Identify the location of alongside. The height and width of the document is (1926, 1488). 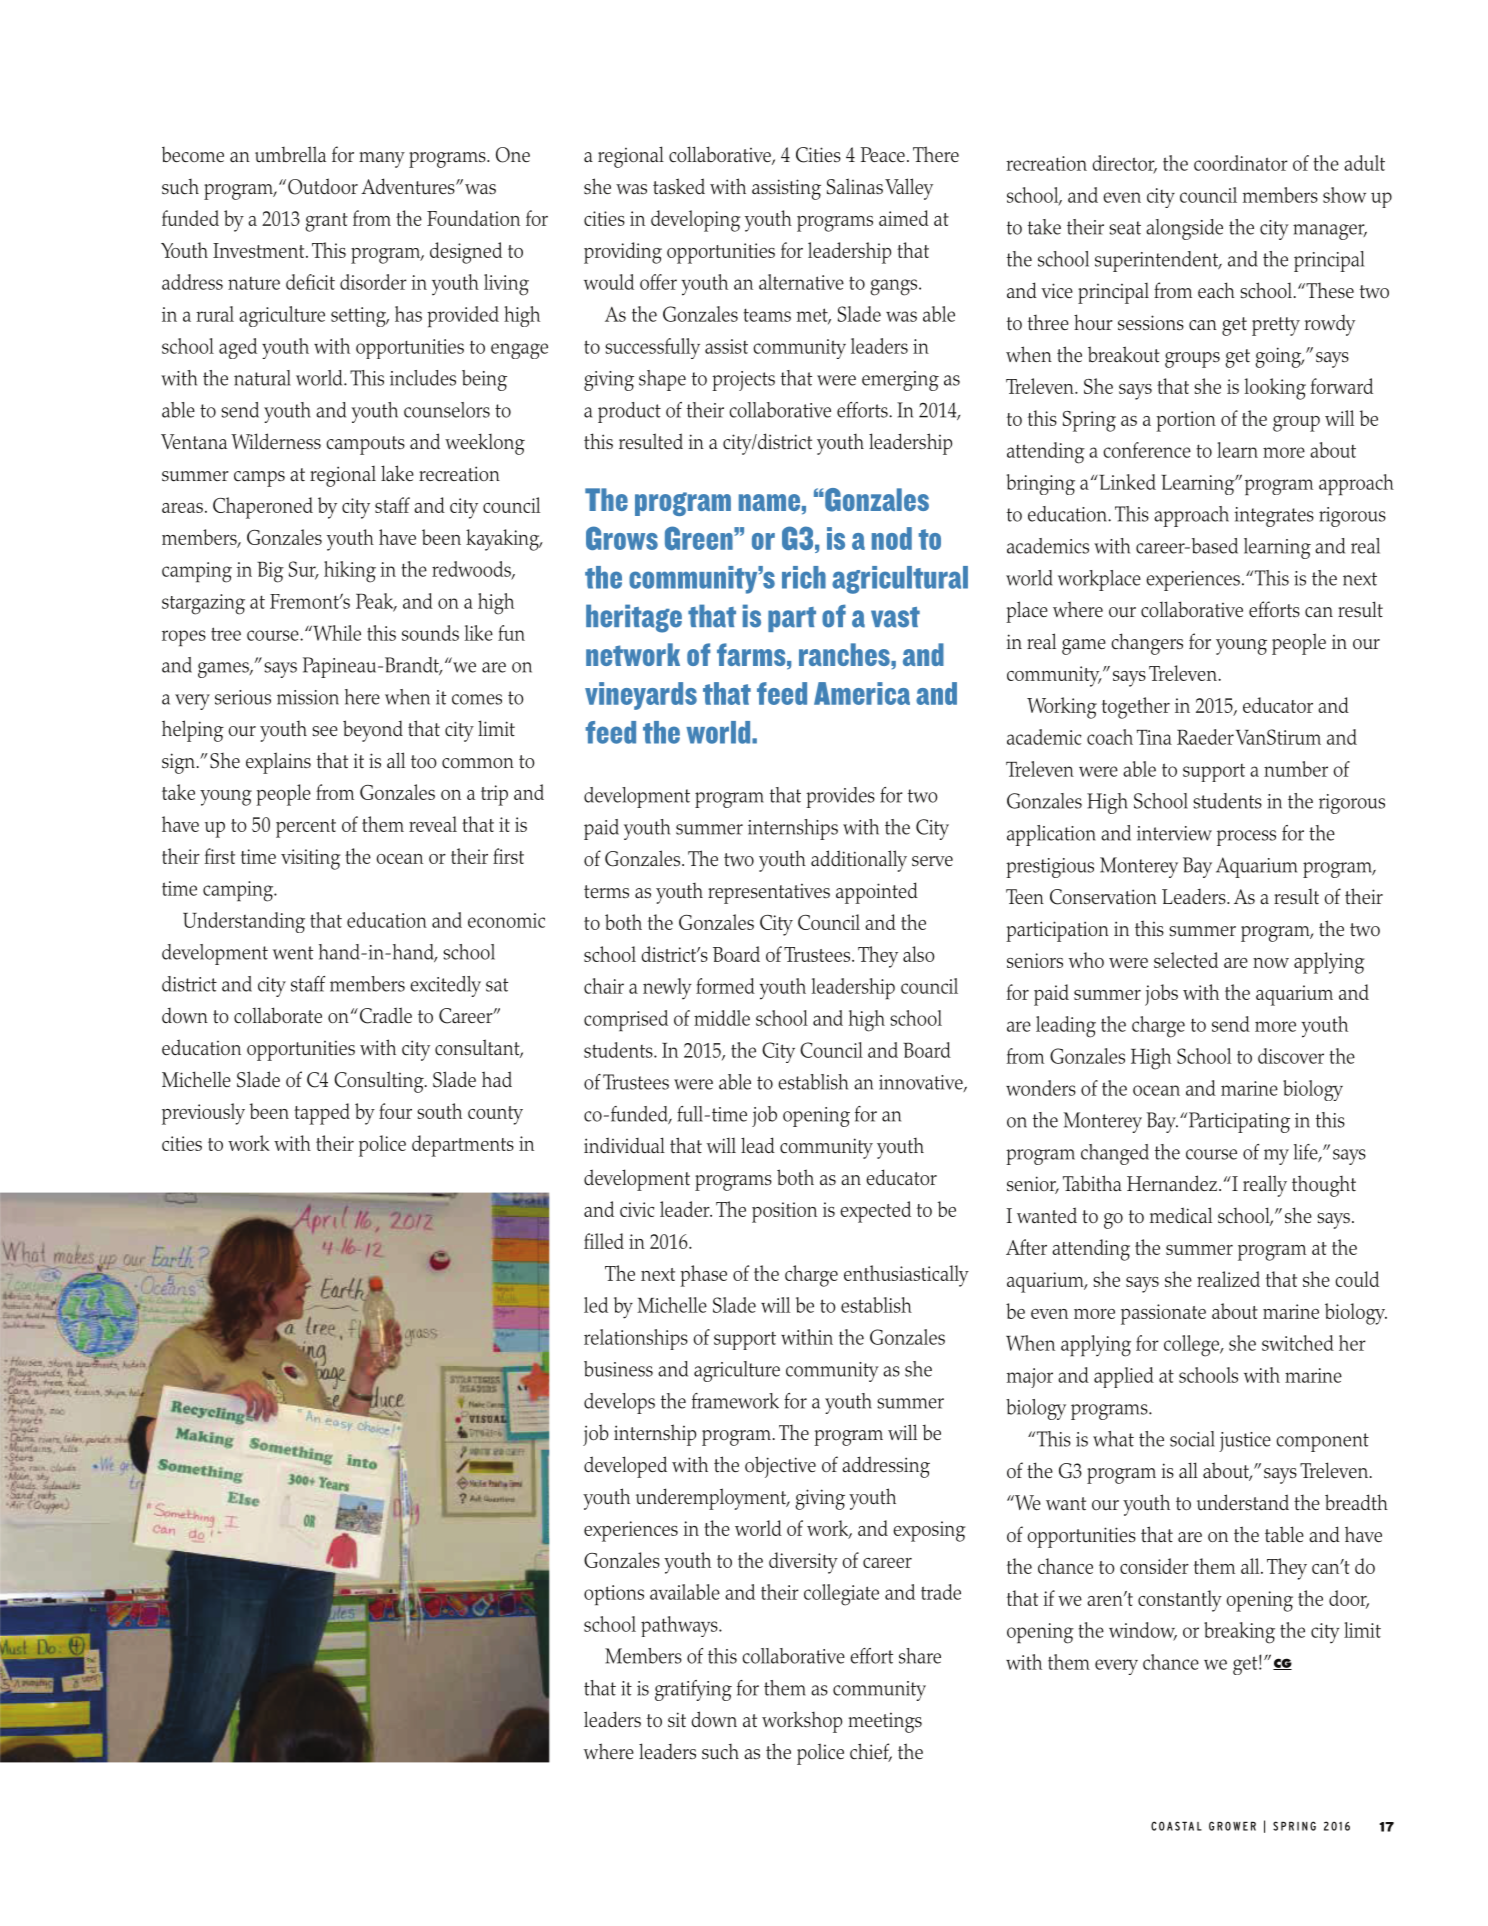
(1184, 229).
